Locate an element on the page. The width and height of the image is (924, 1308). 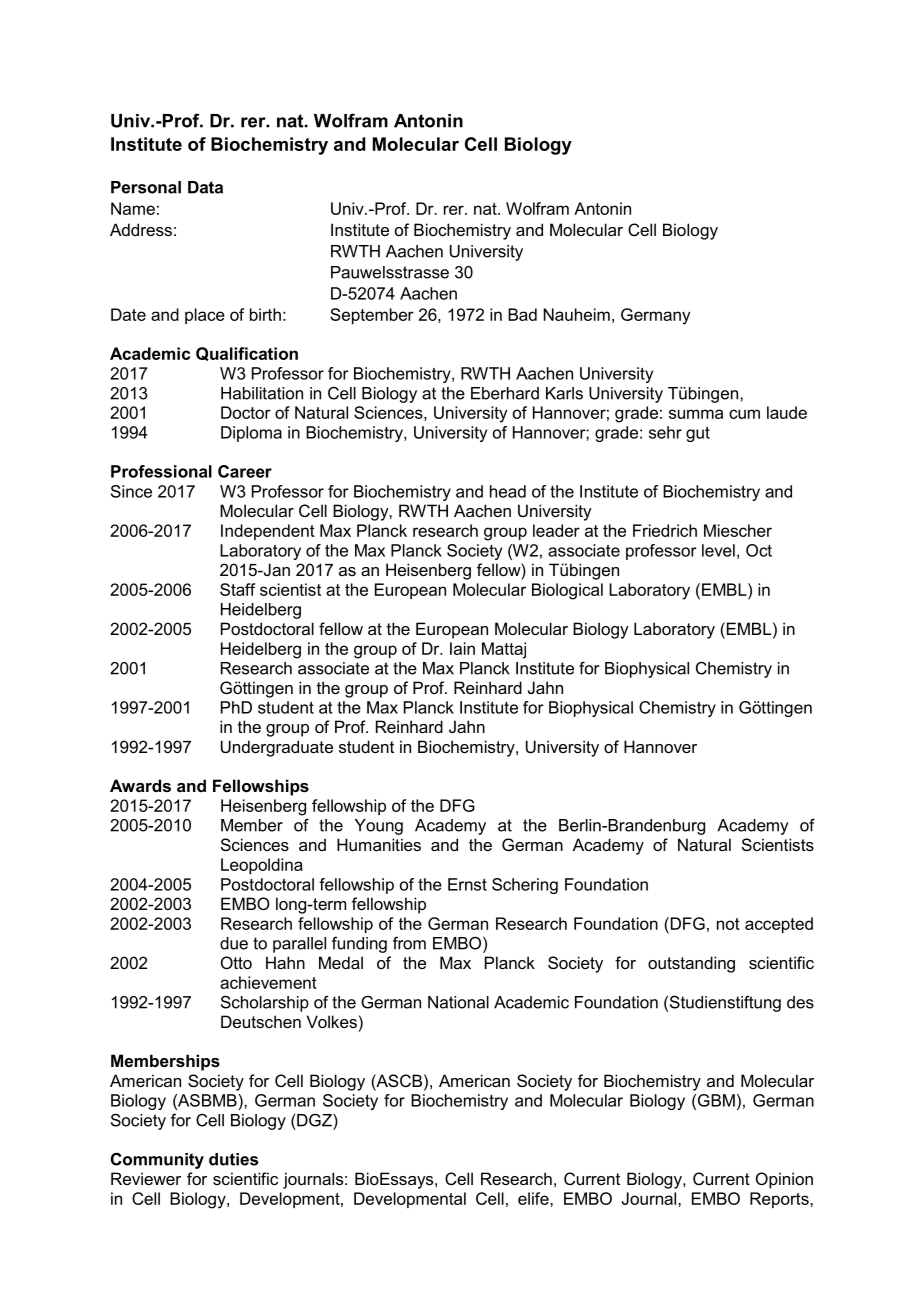
Data is located at coordinates (205, 187).
